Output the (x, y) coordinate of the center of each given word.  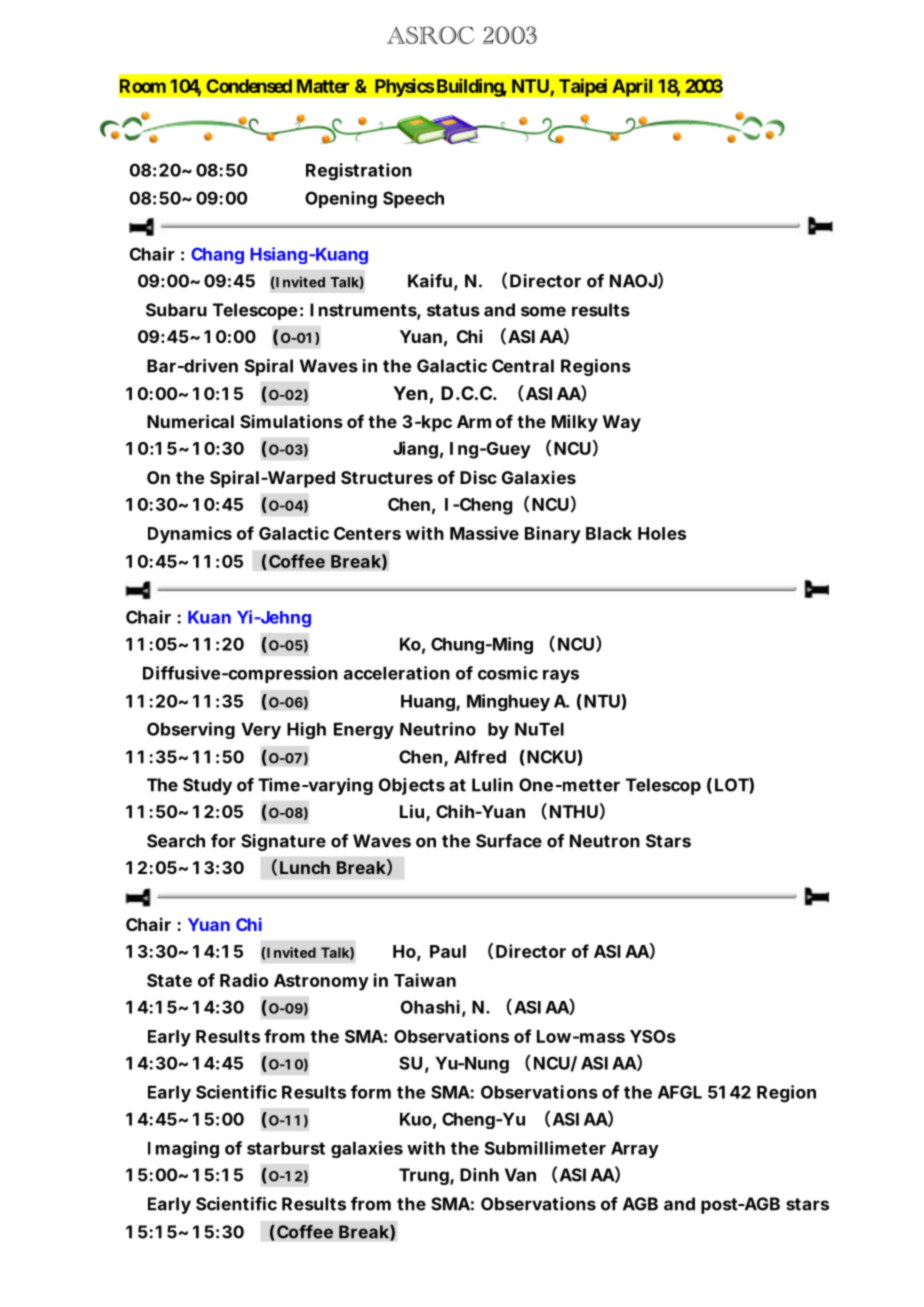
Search (176, 841)
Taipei (583, 87)
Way (622, 423)
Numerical (190, 421)
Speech (413, 199)
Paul (448, 951)
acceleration (397, 673)
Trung (424, 1176)
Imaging (183, 1149)
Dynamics (190, 535)
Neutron (605, 841)
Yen (410, 393)
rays (561, 676)
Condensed (249, 86)
